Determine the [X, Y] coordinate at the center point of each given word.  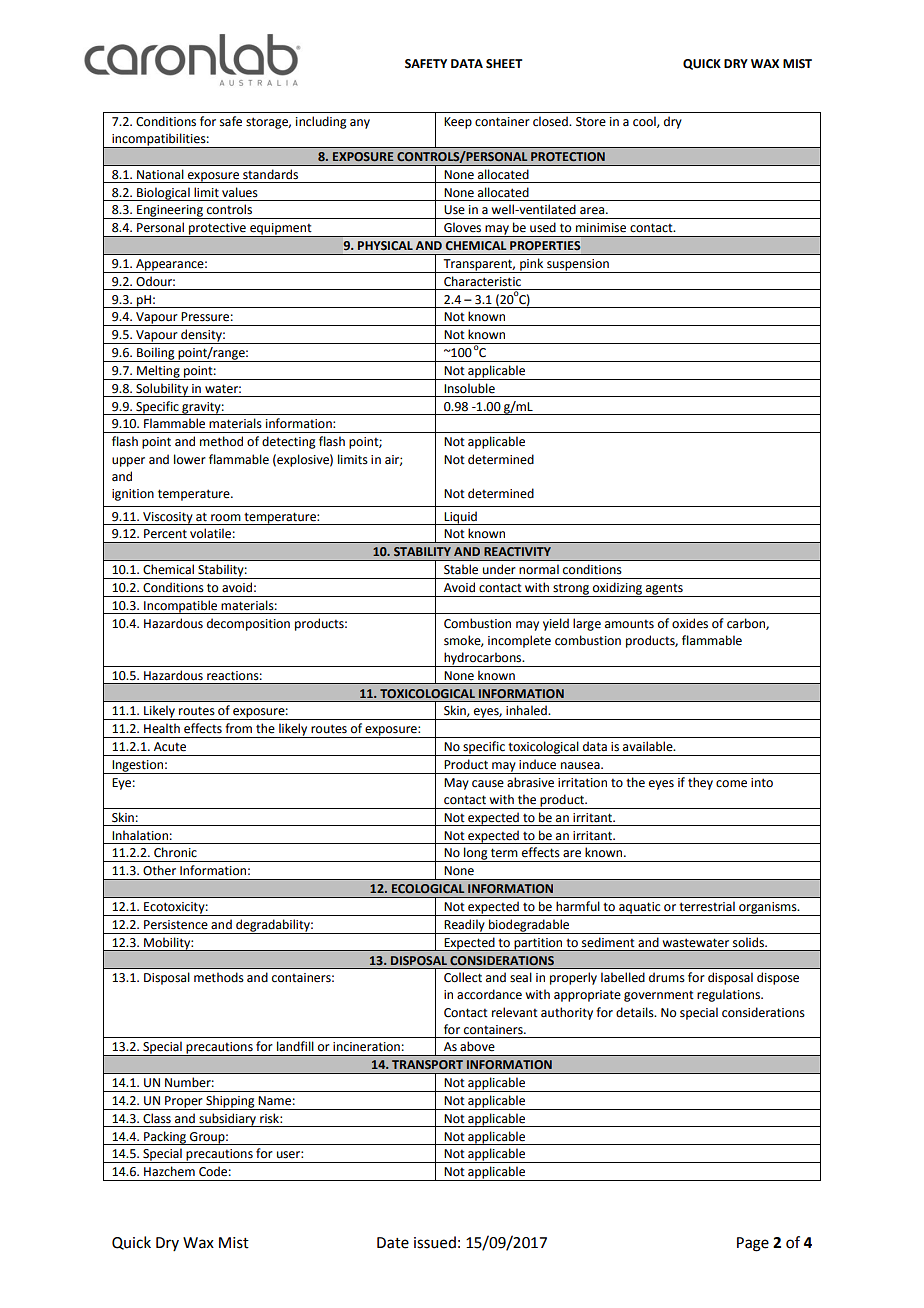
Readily [464, 926]
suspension [578, 266]
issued [435, 1242]
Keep [458, 123]
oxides [690, 623]
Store [591, 122]
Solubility [162, 390]
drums [667, 977]
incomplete [519, 641]
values [240, 192]
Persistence [176, 925]
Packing [165, 1138]
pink [532, 265]
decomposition [248, 624]
